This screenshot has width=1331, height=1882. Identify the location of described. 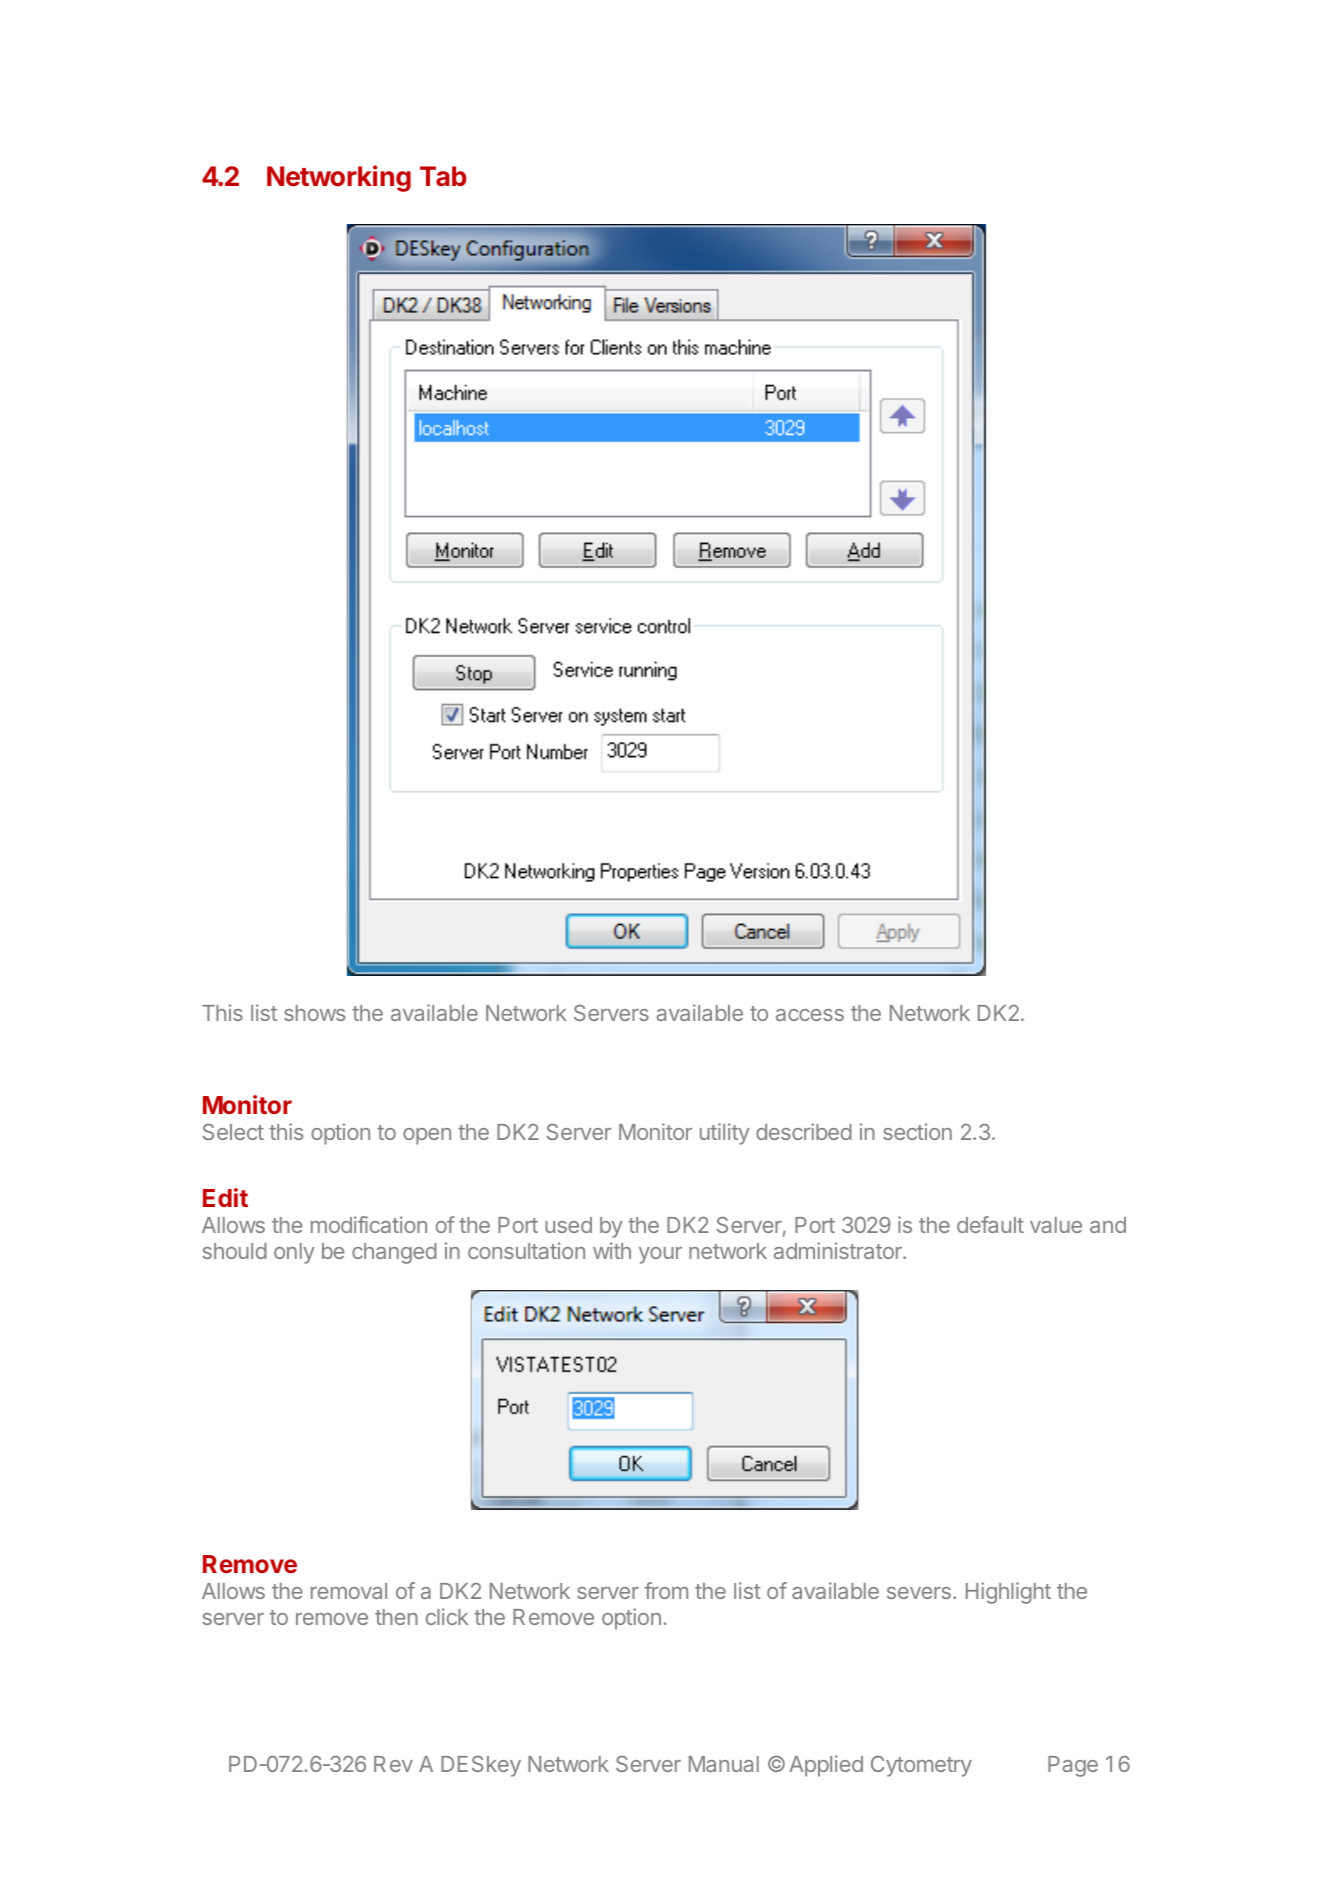
(804, 1131).
